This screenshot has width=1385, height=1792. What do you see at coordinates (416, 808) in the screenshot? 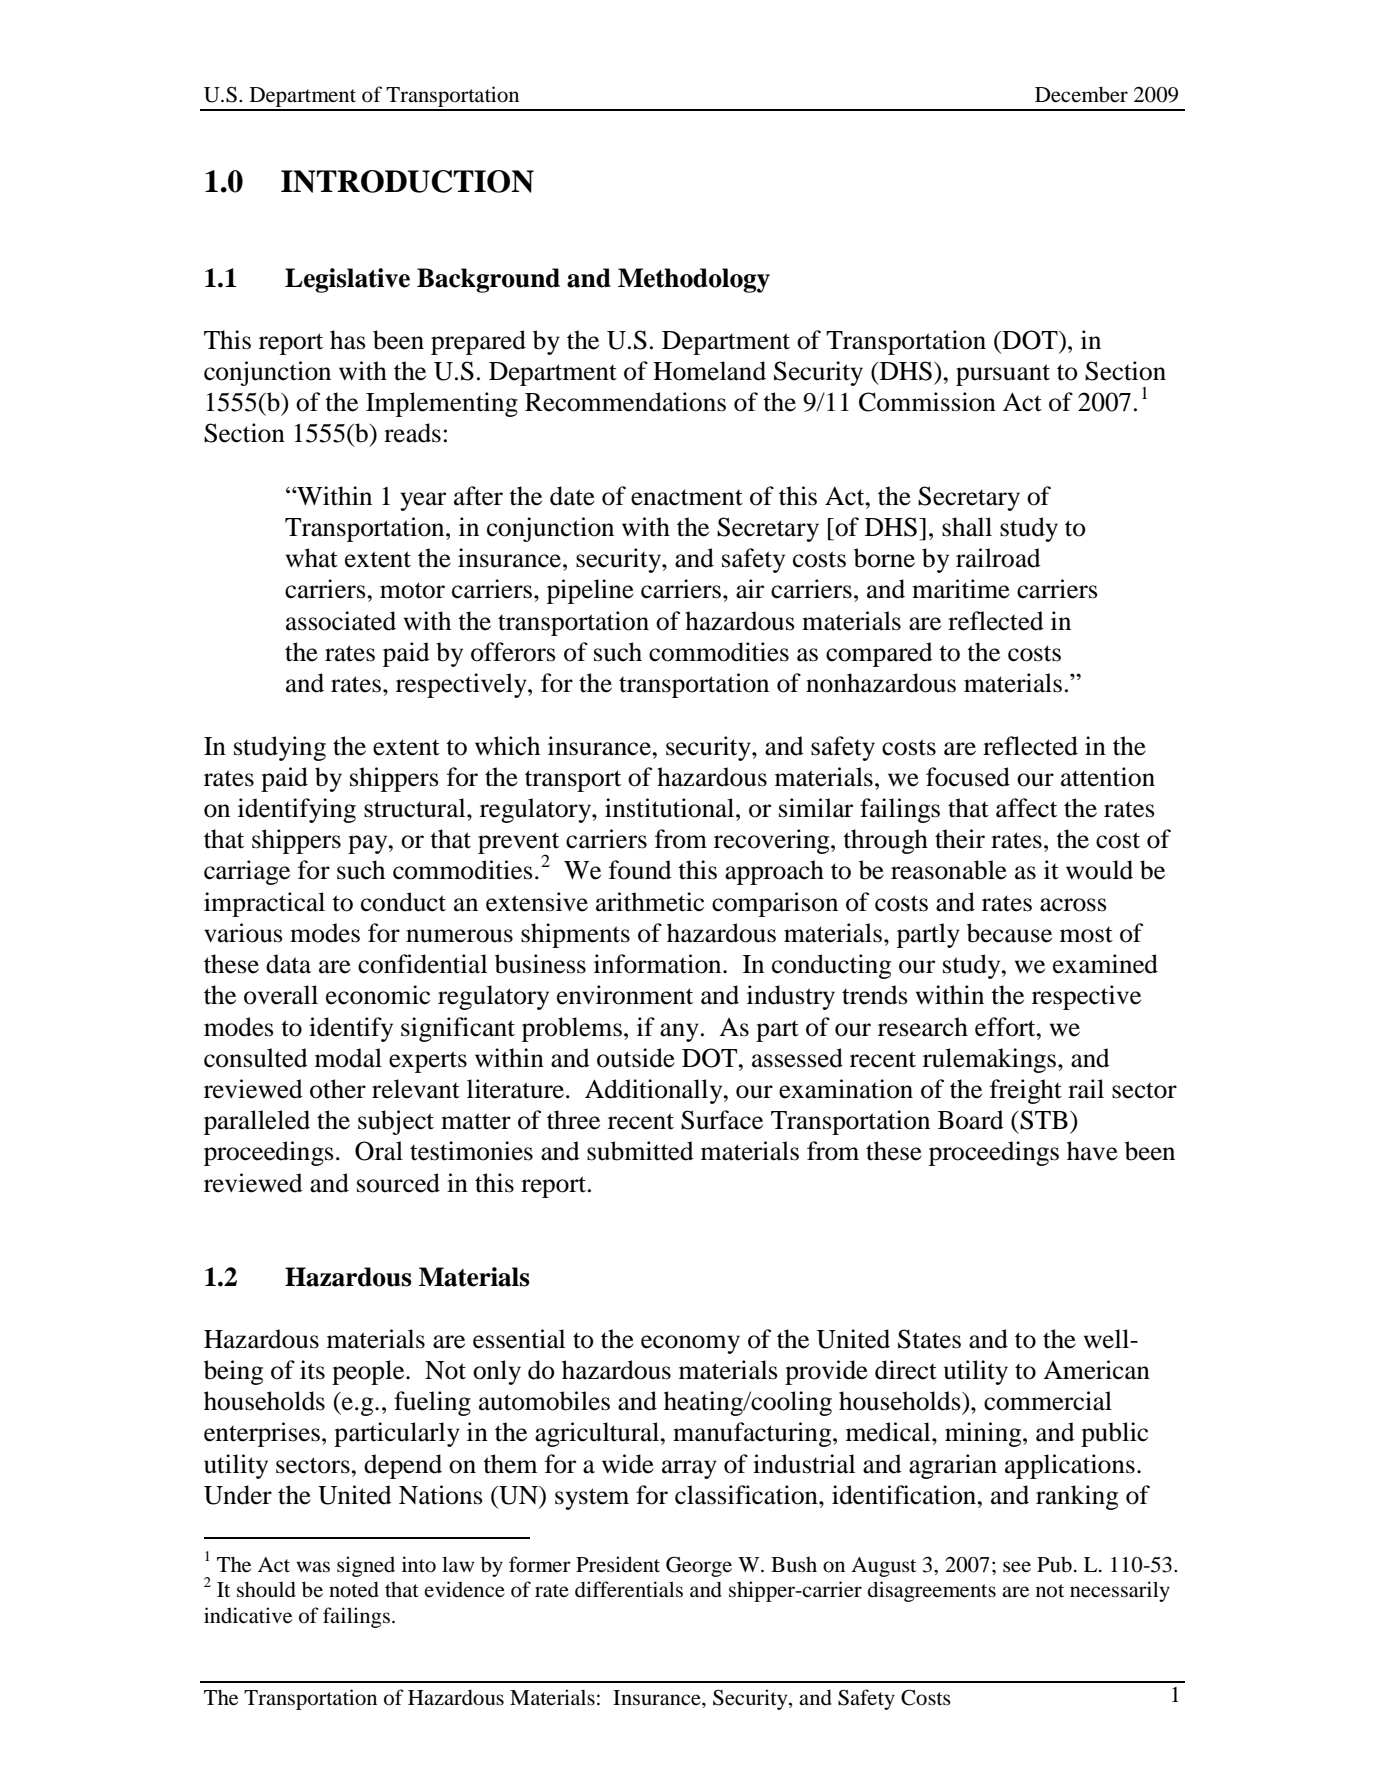
I see `structural` at bounding box center [416, 808].
